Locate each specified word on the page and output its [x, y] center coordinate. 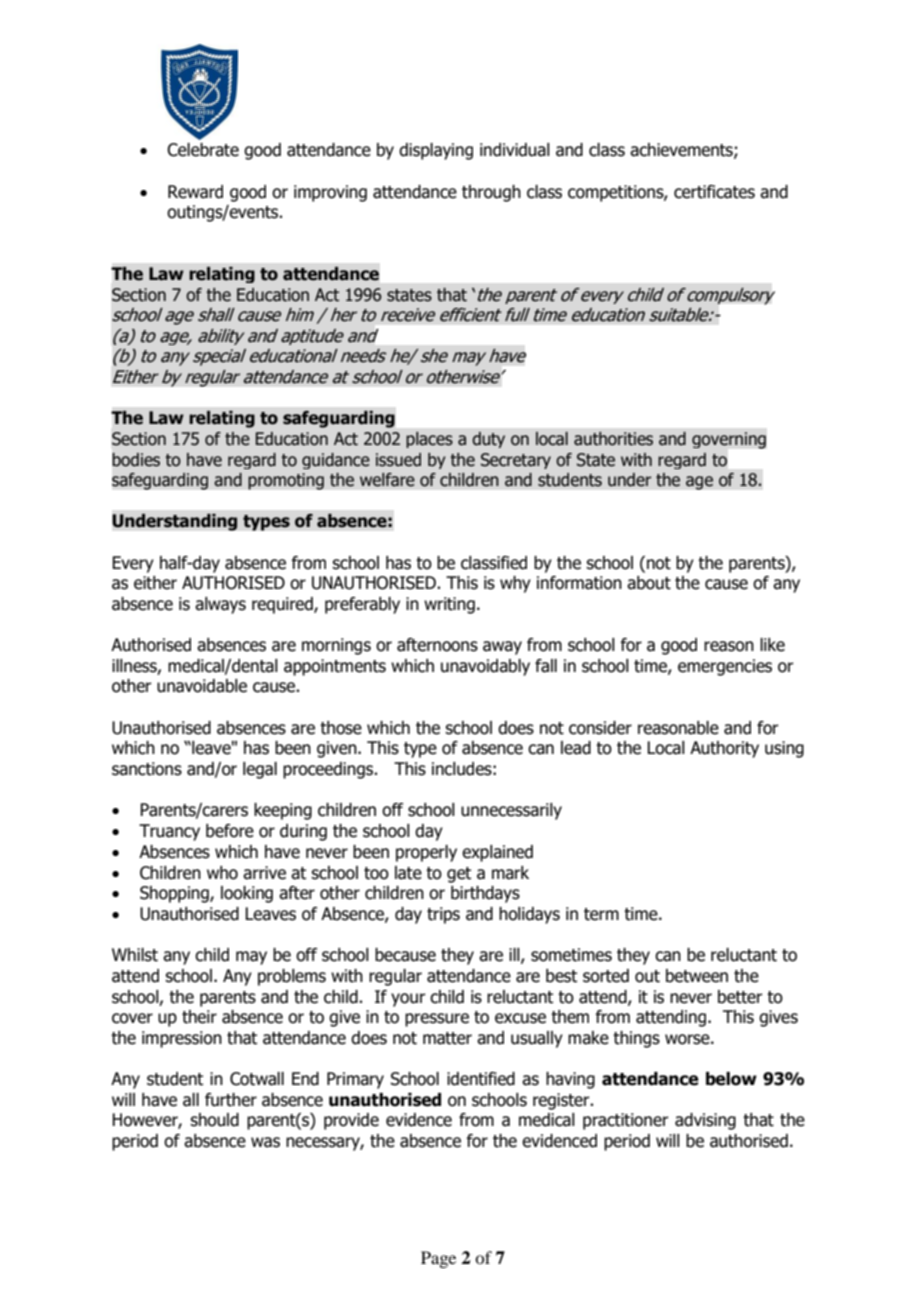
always [220, 605]
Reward [195, 192]
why [515, 584]
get [459, 875]
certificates [714, 192]
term [601, 914]
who [222, 873]
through [491, 193]
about [649, 583]
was [265, 1142]
